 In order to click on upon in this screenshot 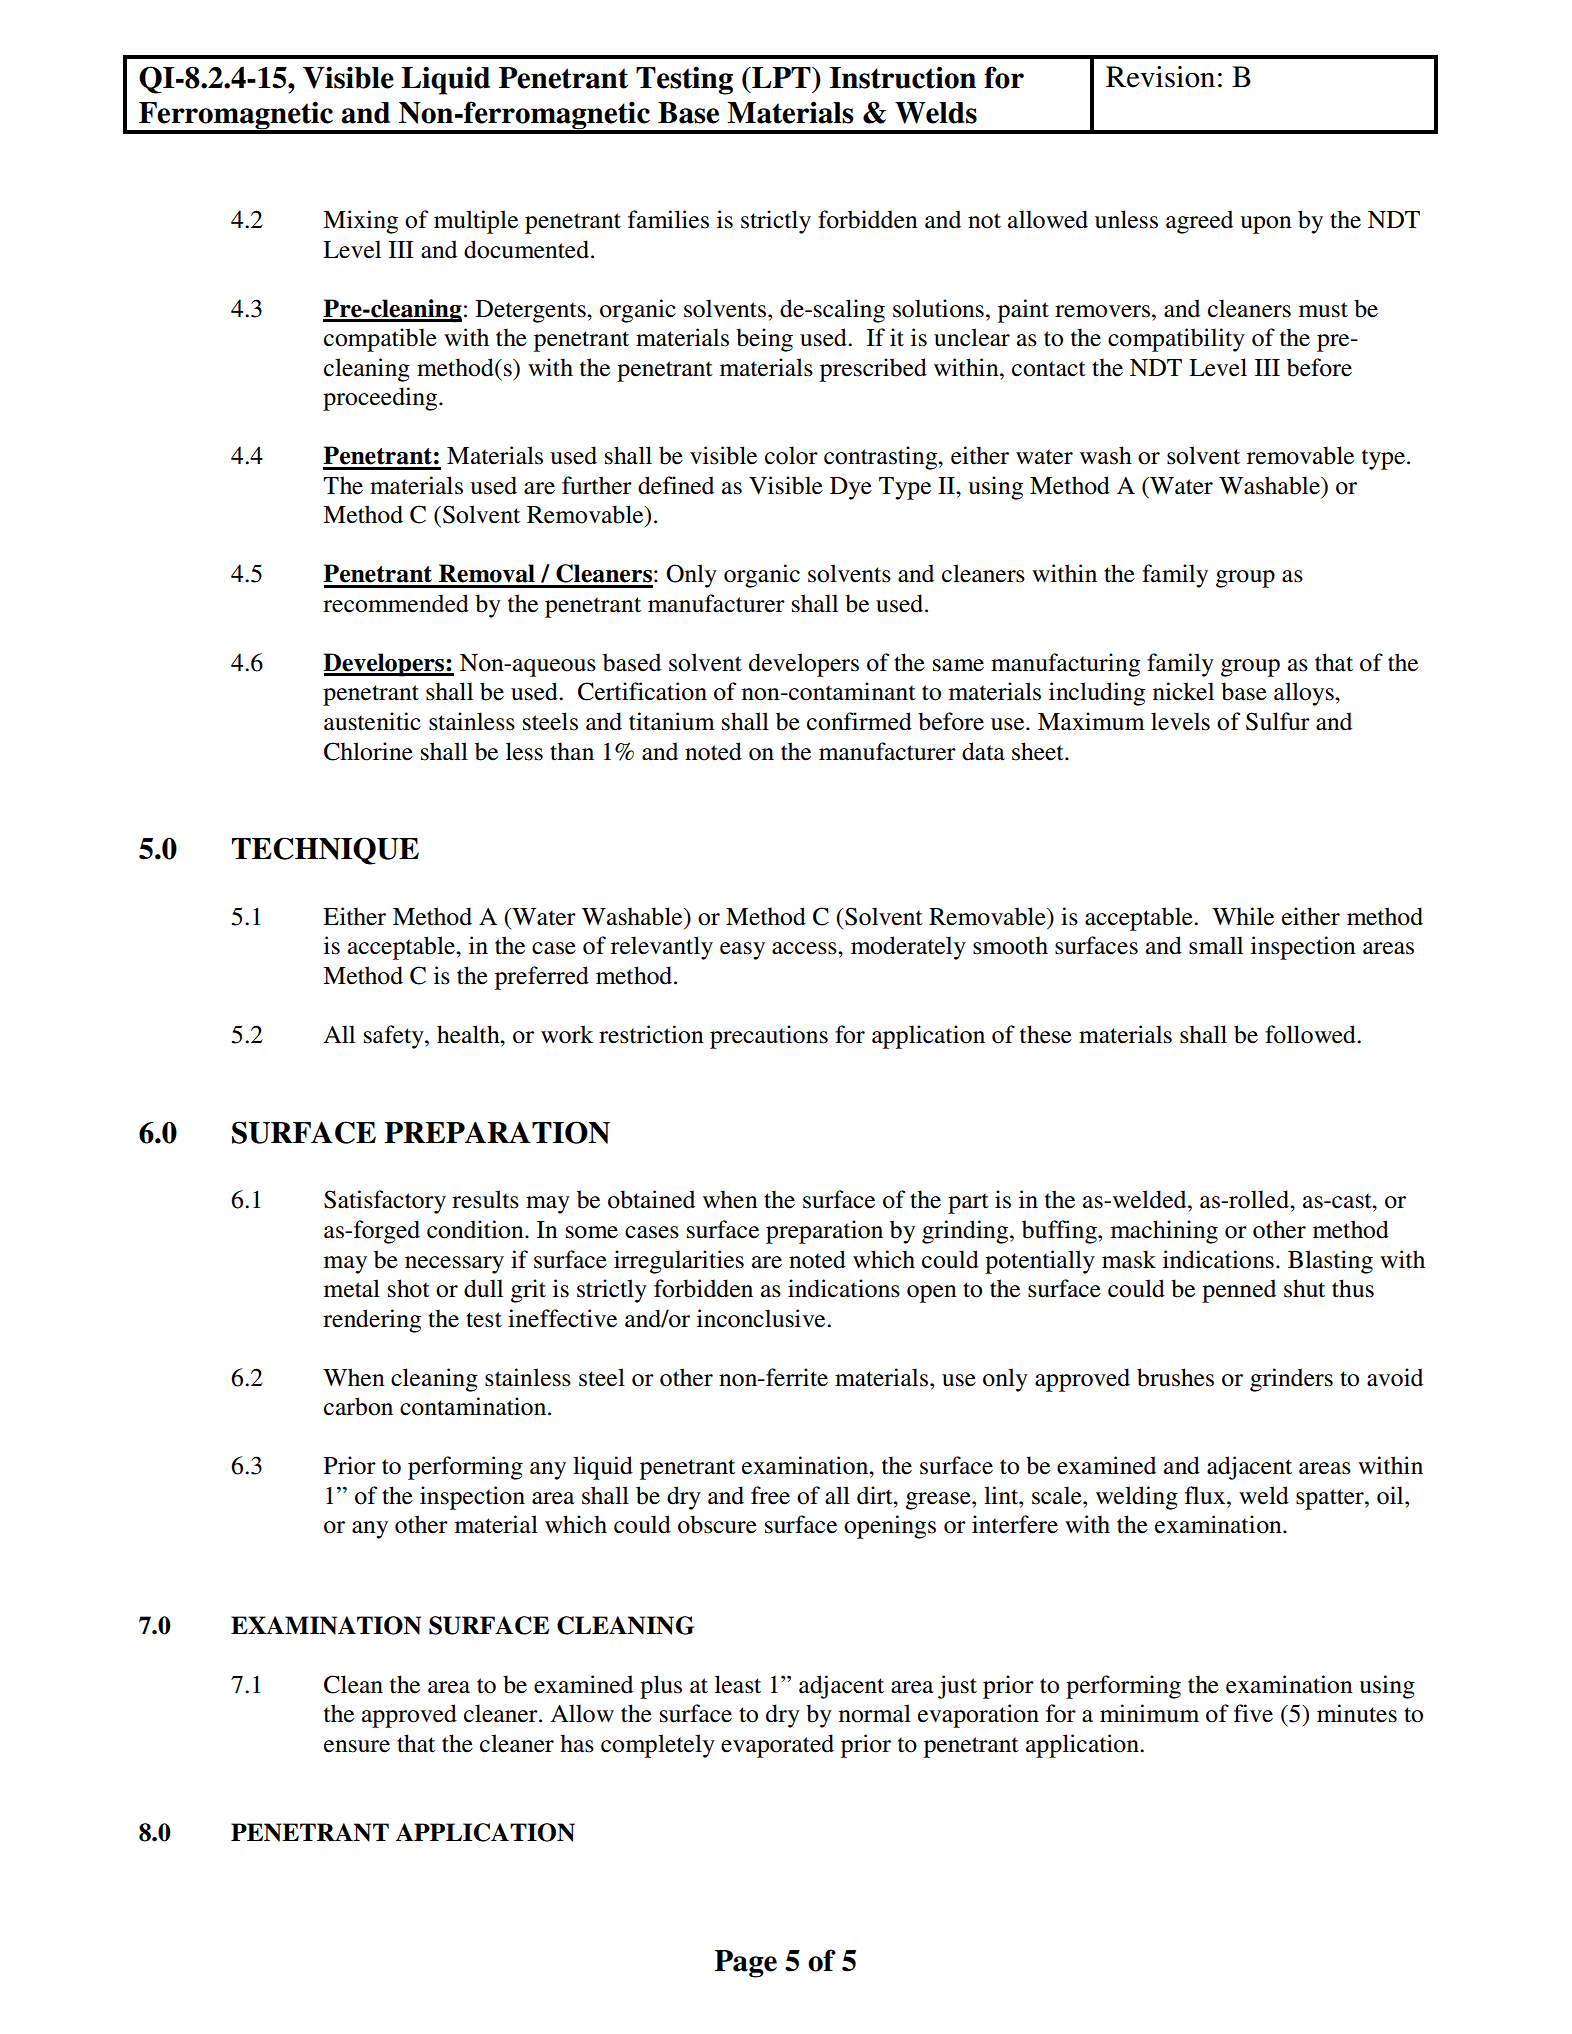, I will do `click(1266, 225)`.
